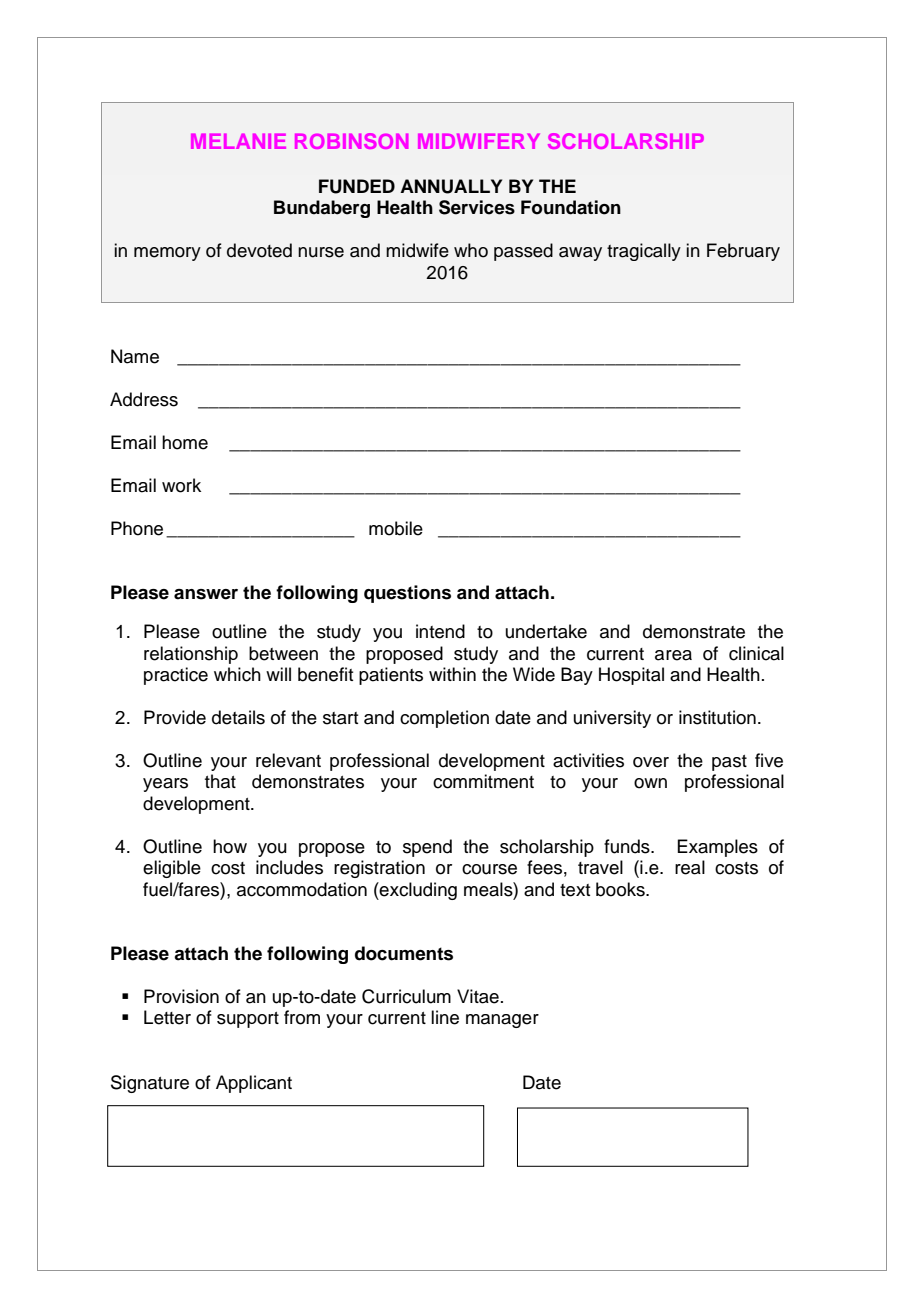  I want to click on answer, so click(206, 594).
